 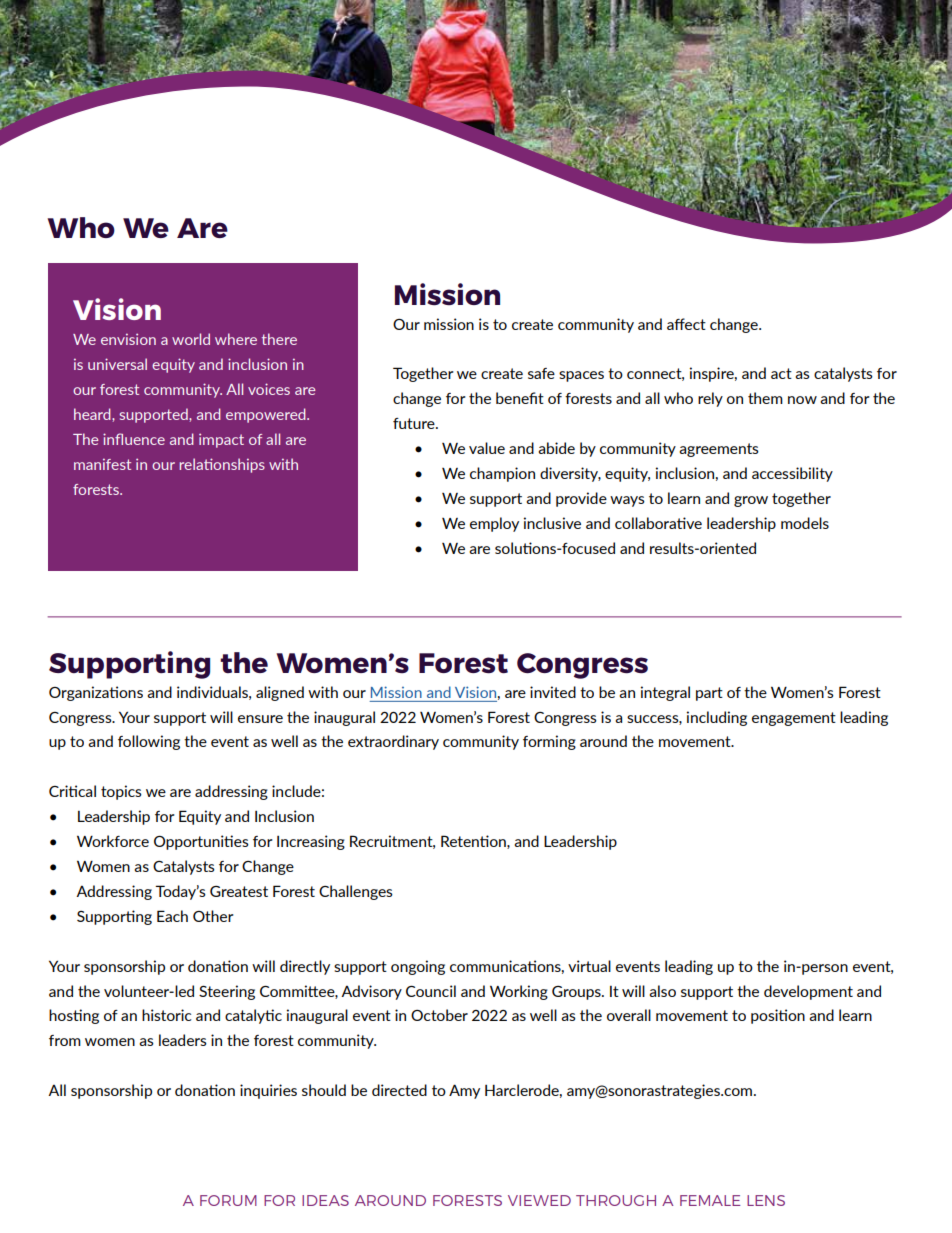 I want to click on extraordinary, so click(x=393, y=742).
